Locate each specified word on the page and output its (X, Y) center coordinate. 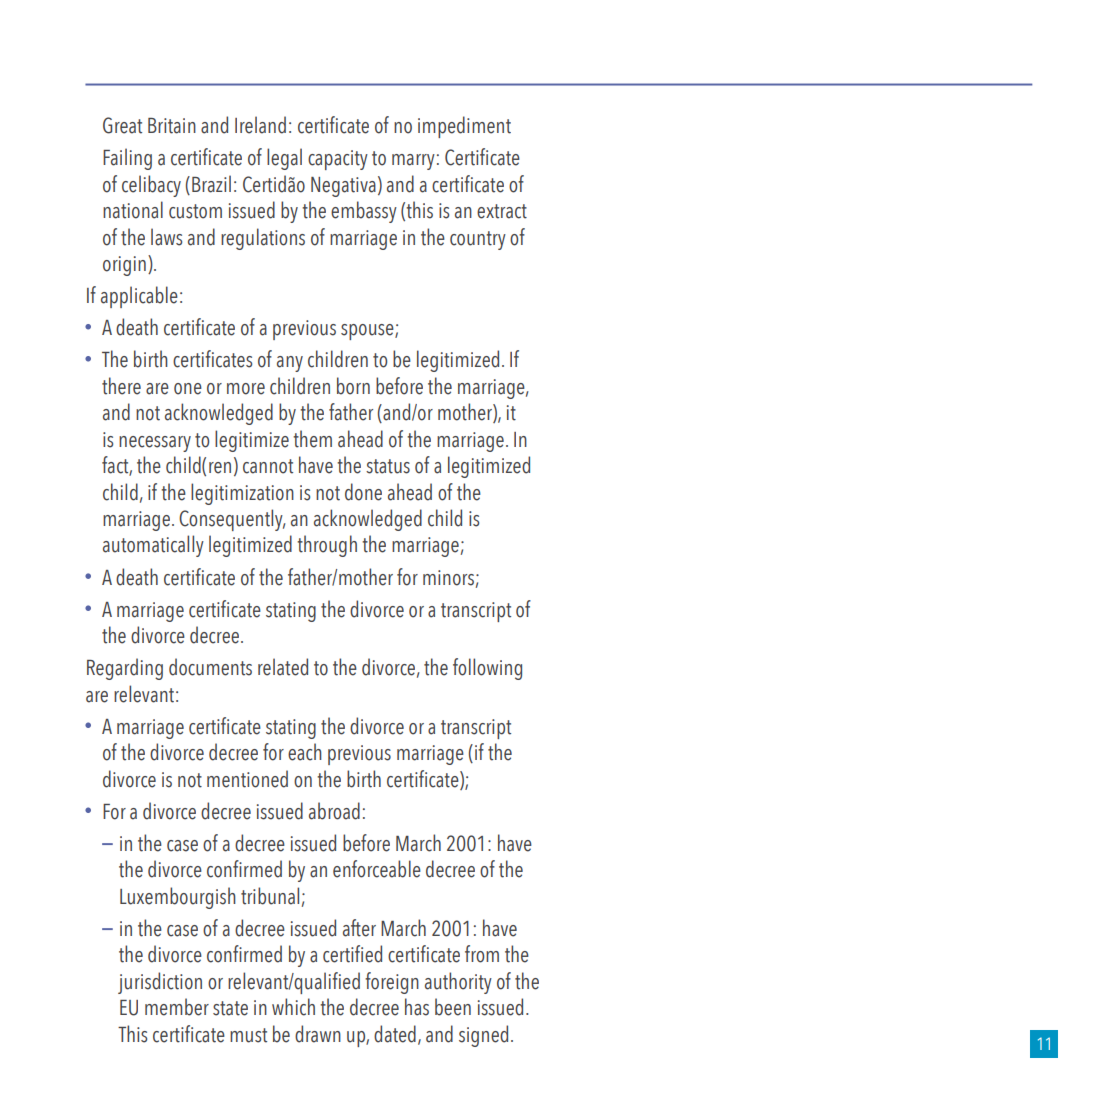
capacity (338, 160)
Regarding (125, 669)
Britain (172, 126)
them (312, 439)
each (305, 752)
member (177, 1007)
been (453, 1007)
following (487, 669)
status (388, 466)
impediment (464, 127)
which (293, 1007)
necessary (155, 444)
